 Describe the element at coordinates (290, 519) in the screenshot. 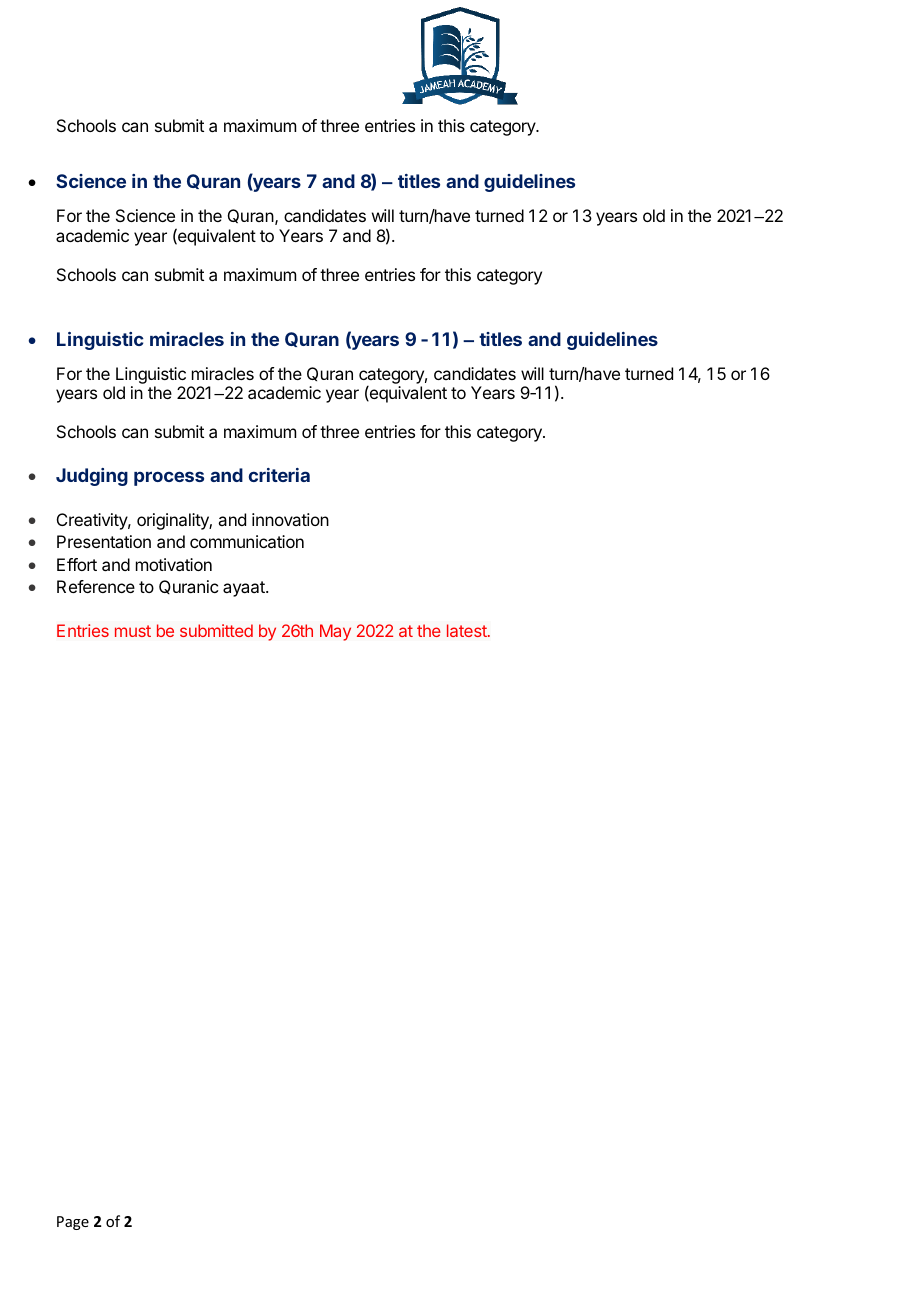

I see `innovation` at that location.
